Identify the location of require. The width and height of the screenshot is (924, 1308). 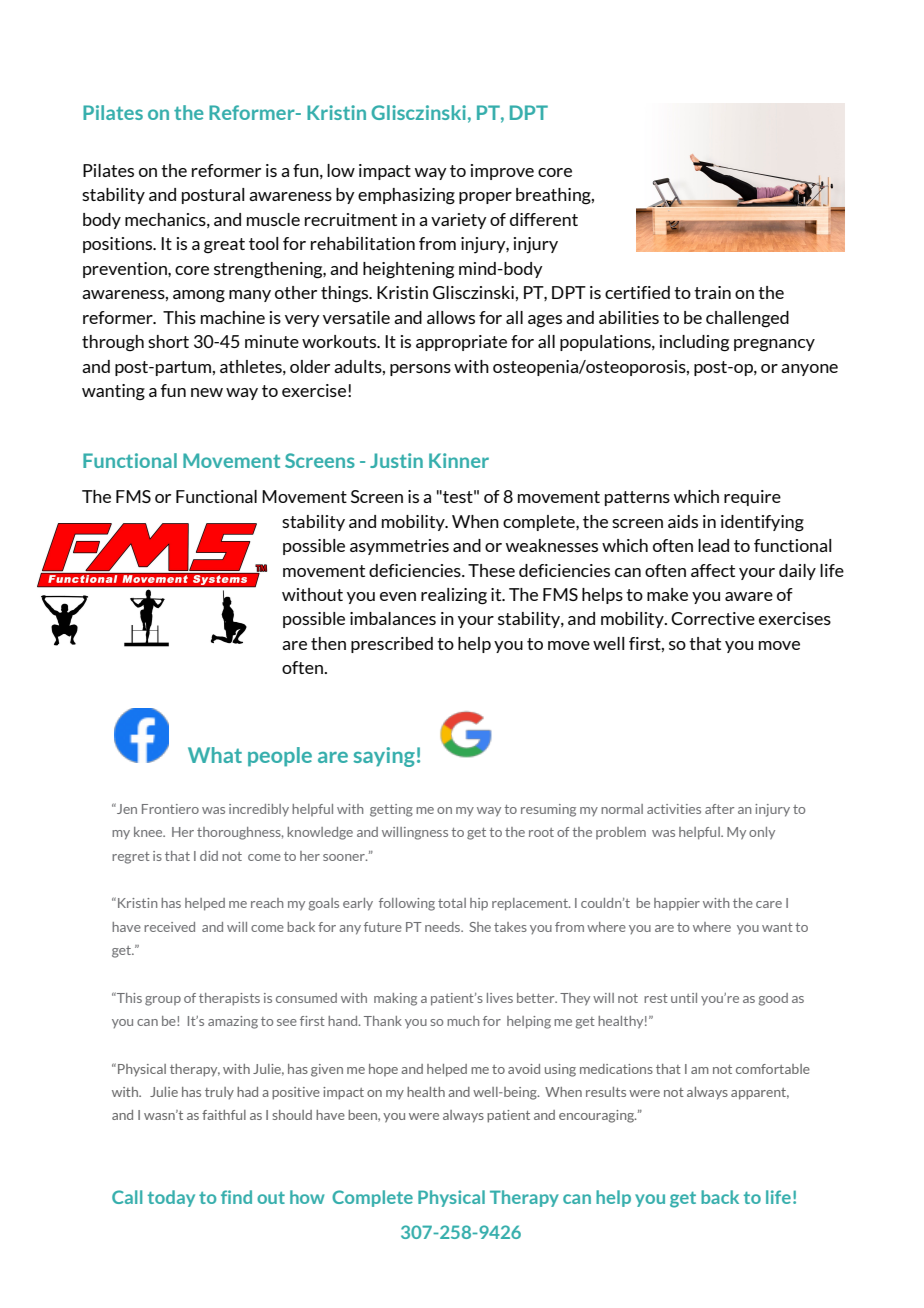
(752, 498).
